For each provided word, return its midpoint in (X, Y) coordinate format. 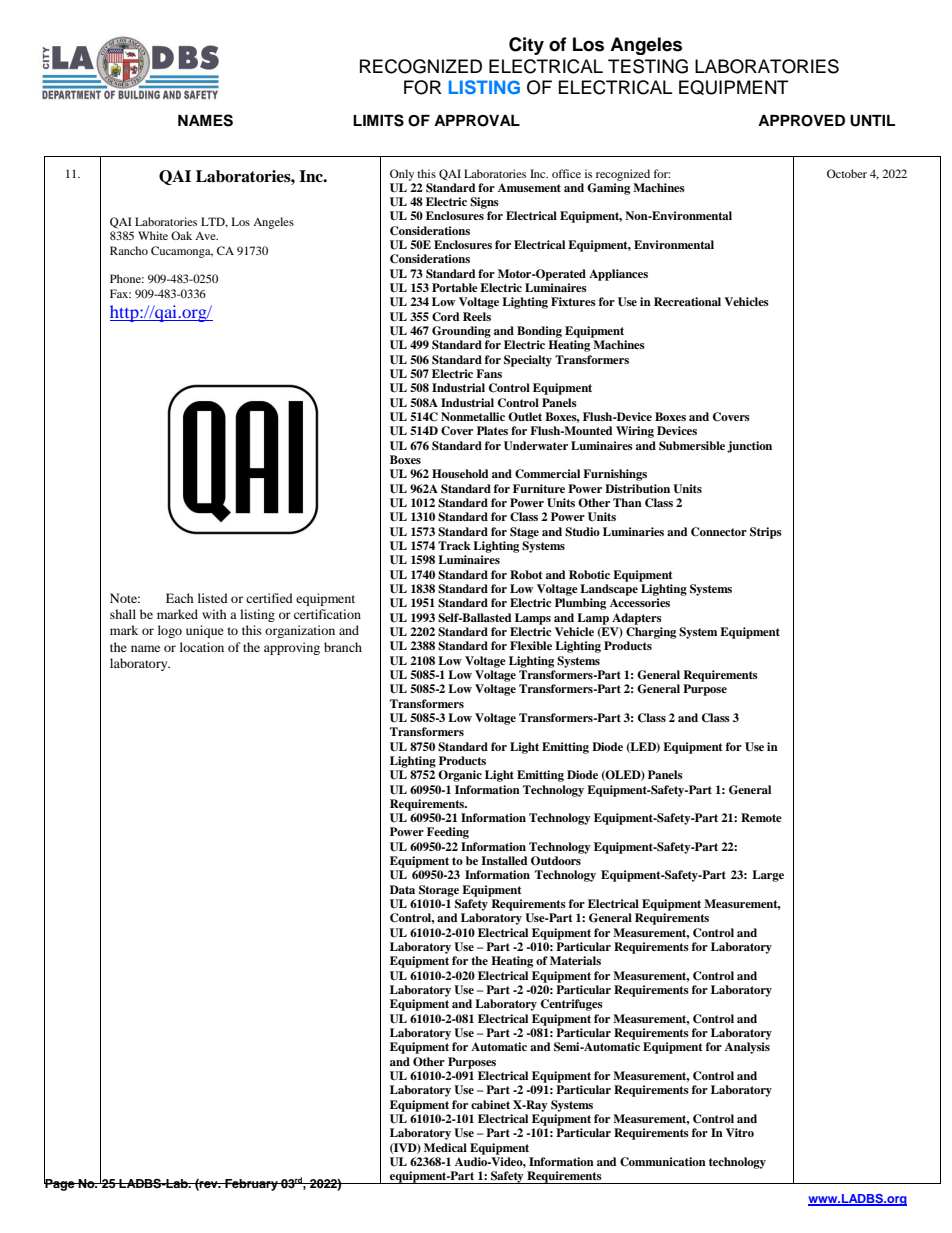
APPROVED (801, 121)
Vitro (740, 1132)
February (251, 1185)
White (153, 235)
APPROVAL (477, 121)
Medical (445, 1147)
